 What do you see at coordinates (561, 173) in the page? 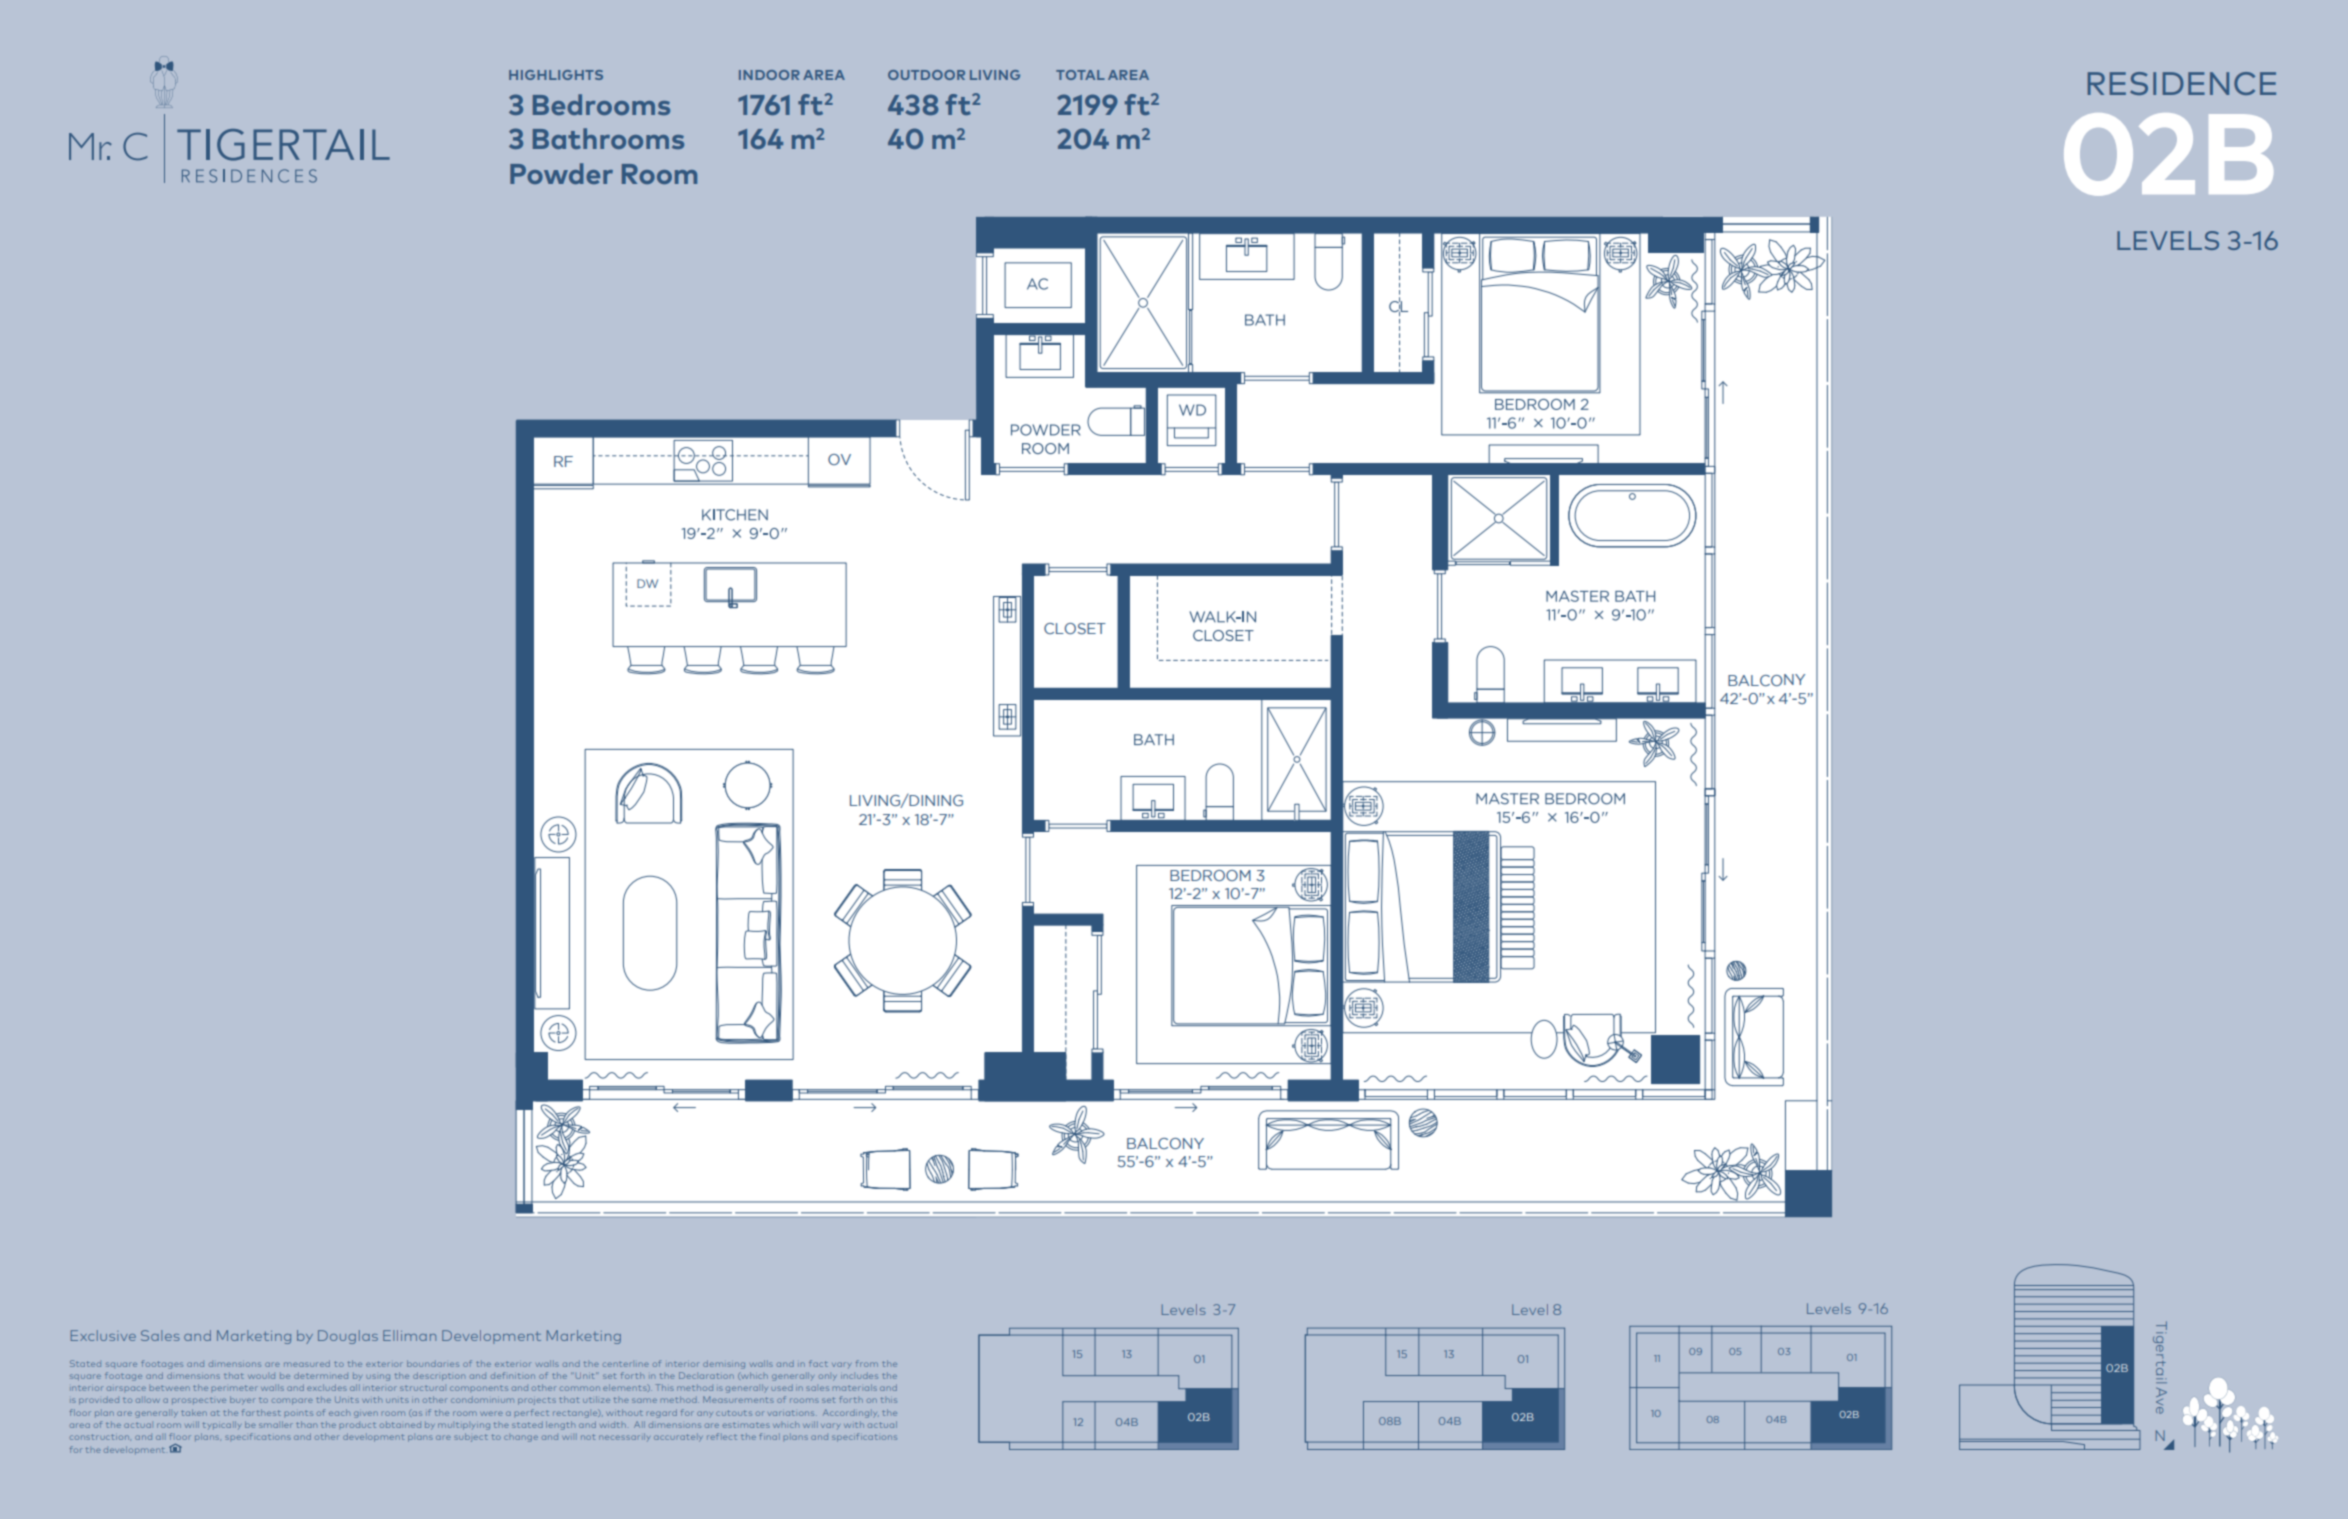
I see `Powder` at bounding box center [561, 173].
